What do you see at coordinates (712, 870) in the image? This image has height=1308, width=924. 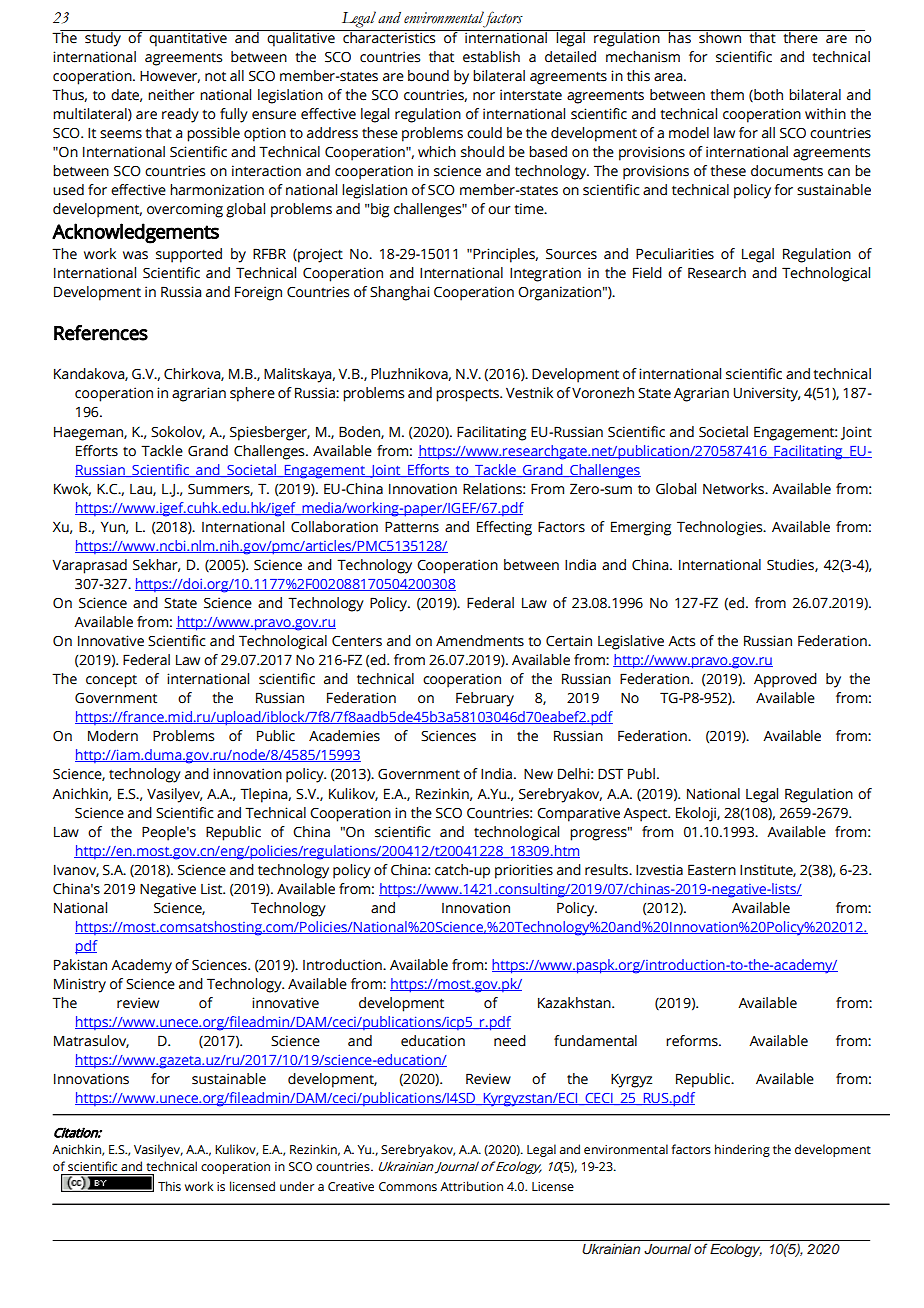 I see `Eastern` at bounding box center [712, 870].
